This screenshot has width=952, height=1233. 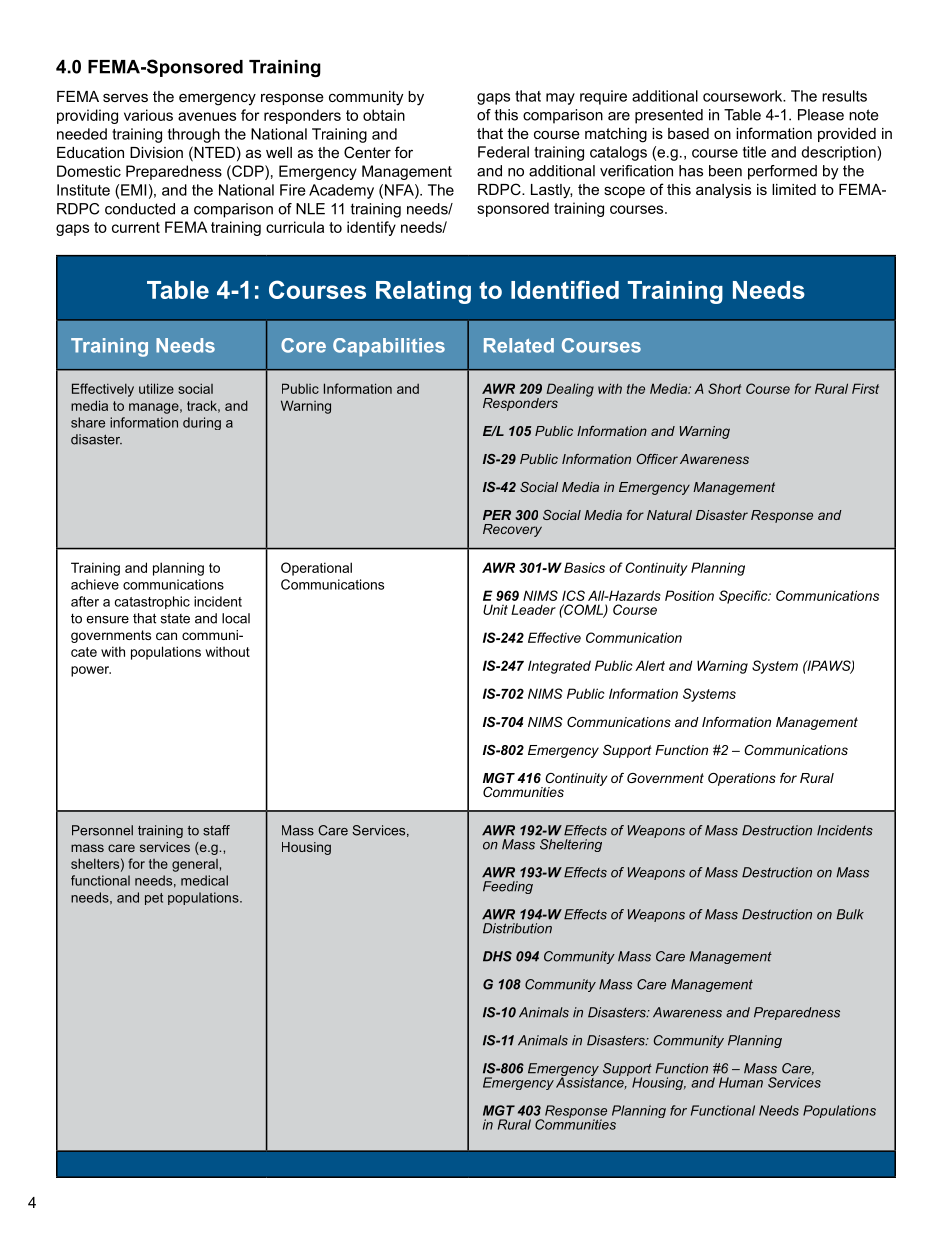 What do you see at coordinates (497, 956) in the screenshot?
I see `DHS` at bounding box center [497, 956].
